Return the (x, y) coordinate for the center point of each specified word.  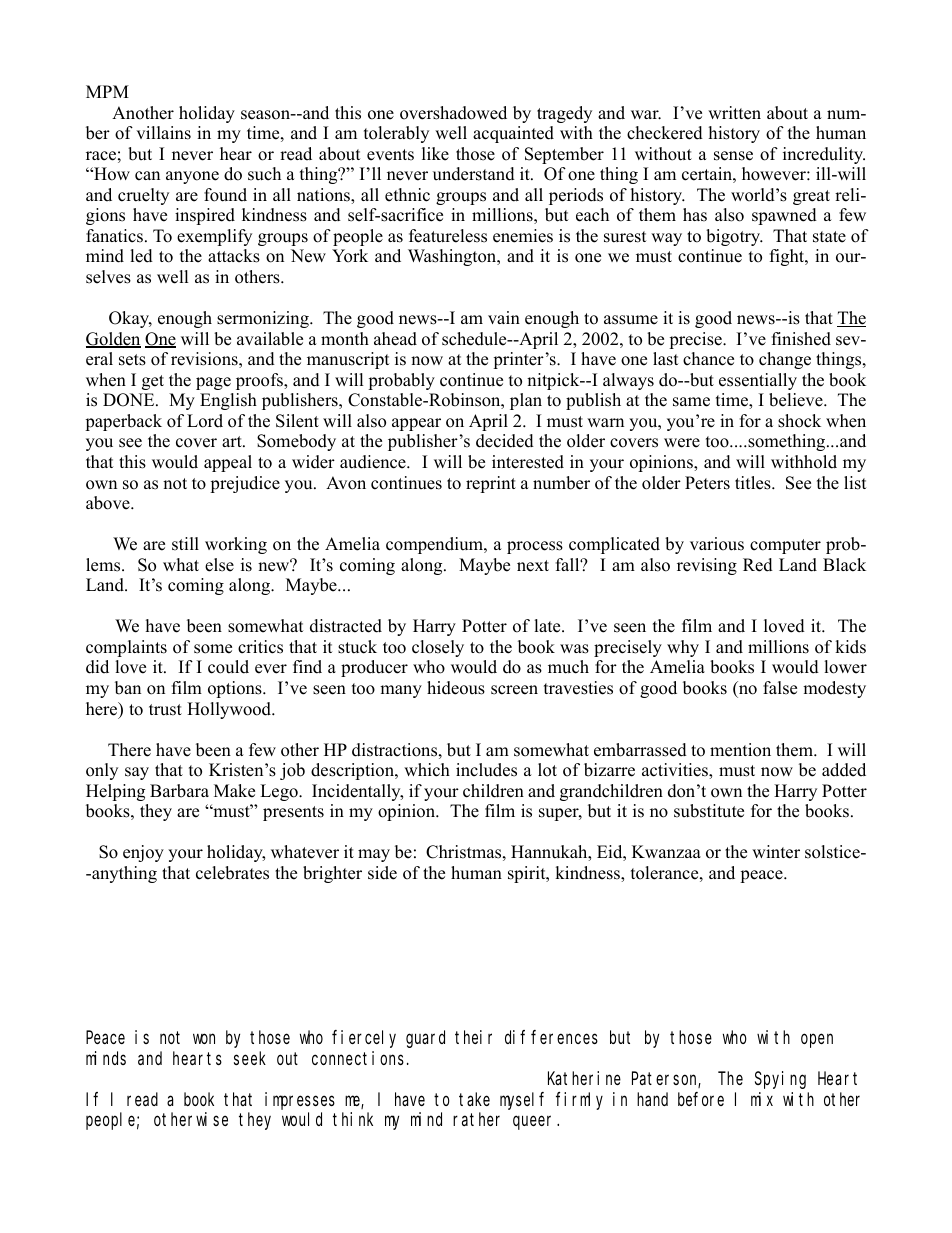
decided (505, 441)
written (734, 113)
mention (740, 750)
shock (799, 421)
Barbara (179, 791)
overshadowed (453, 113)
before (701, 1099)
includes (486, 770)
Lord (205, 421)
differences (551, 1037)
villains (163, 133)
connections (360, 1058)
